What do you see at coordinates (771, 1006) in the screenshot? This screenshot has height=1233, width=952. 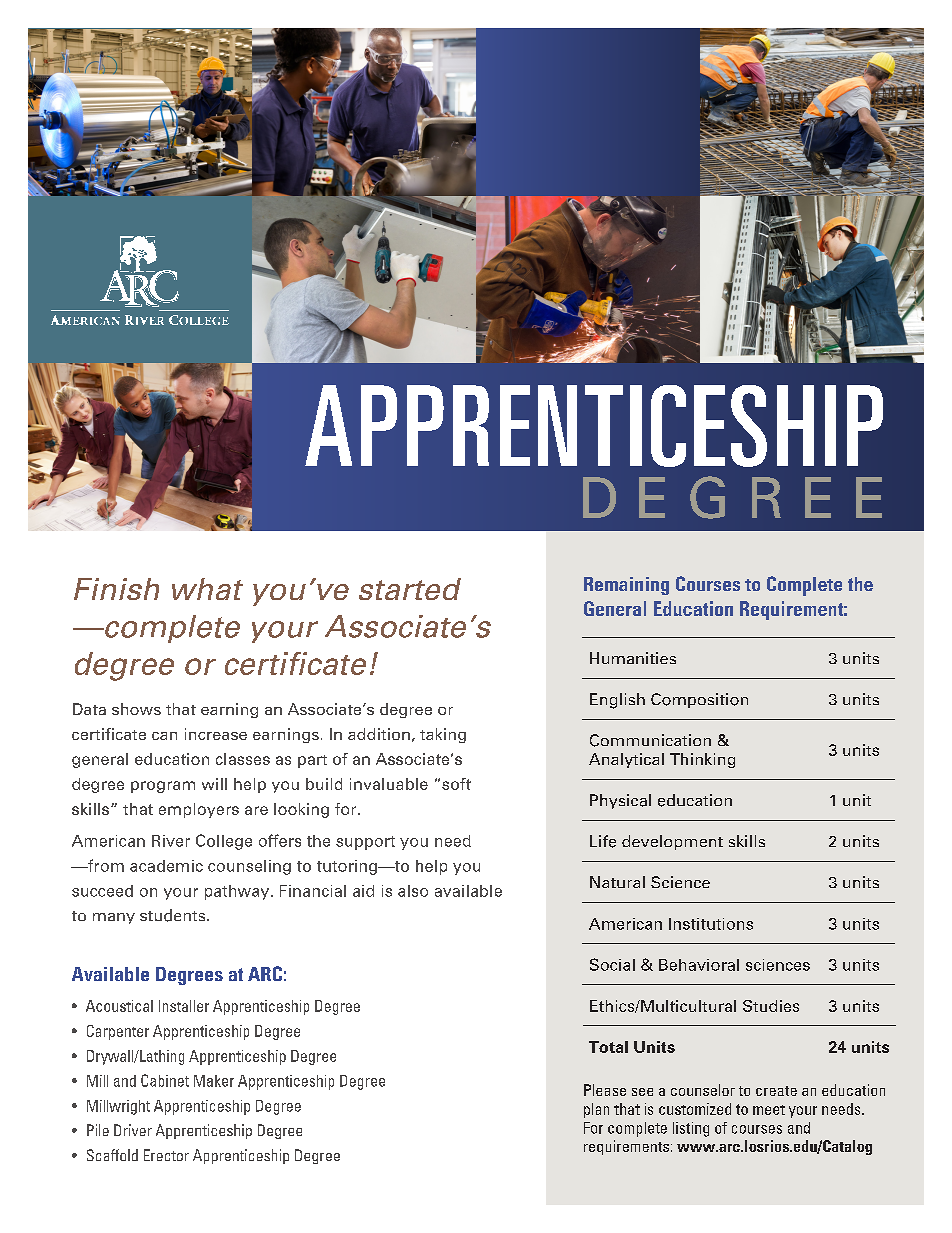 I see `Studies` at bounding box center [771, 1006].
